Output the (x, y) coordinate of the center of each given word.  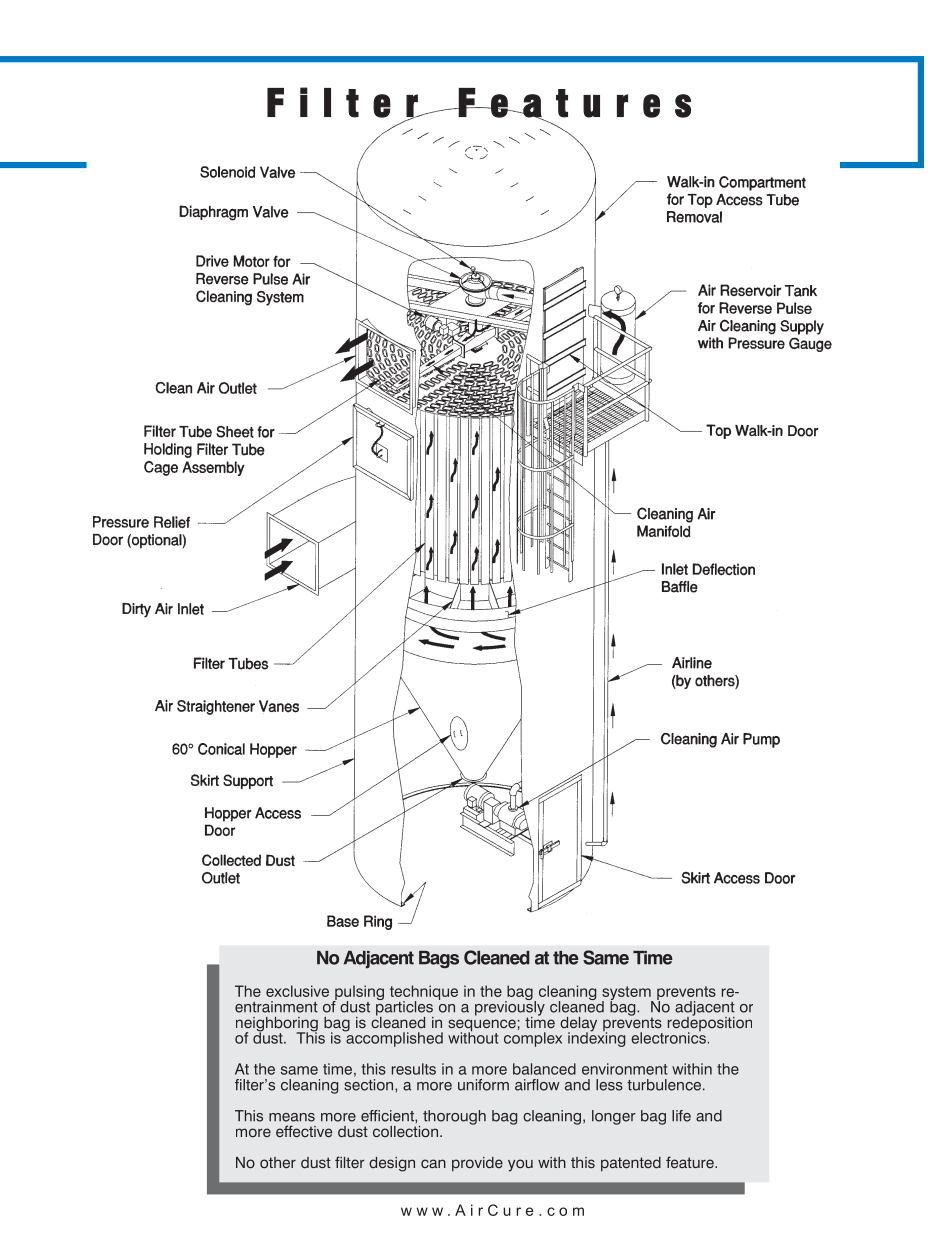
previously (510, 1008)
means (292, 1117)
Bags (439, 960)
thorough (454, 1117)
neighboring (277, 1025)
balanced (544, 1069)
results (414, 1069)
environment (624, 1069)
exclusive (297, 991)
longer (613, 1117)
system (627, 994)
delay (578, 1025)
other (278, 1162)
